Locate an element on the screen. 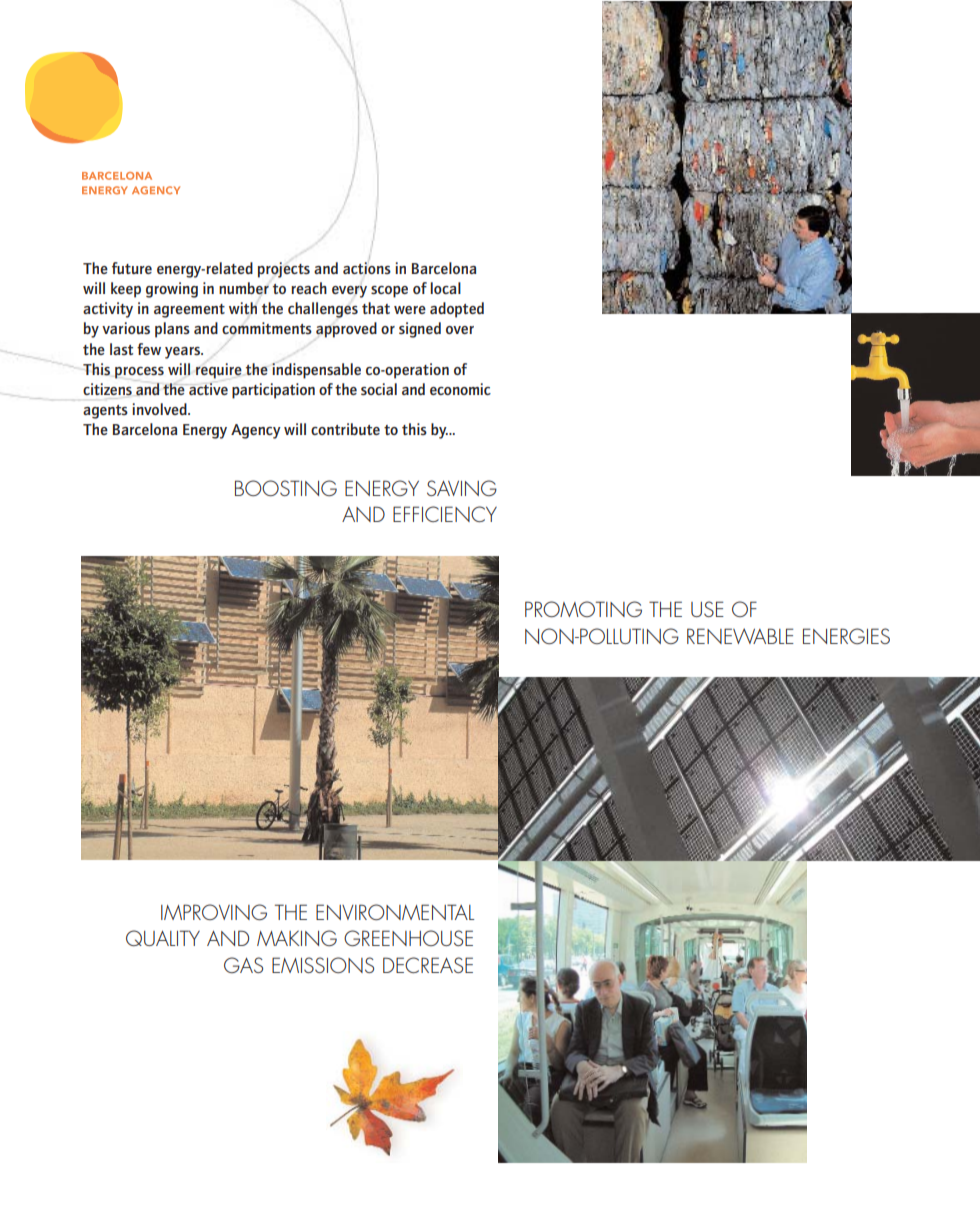 This screenshot has width=980, height=1214. BOOSTING is located at coordinates (286, 488).
